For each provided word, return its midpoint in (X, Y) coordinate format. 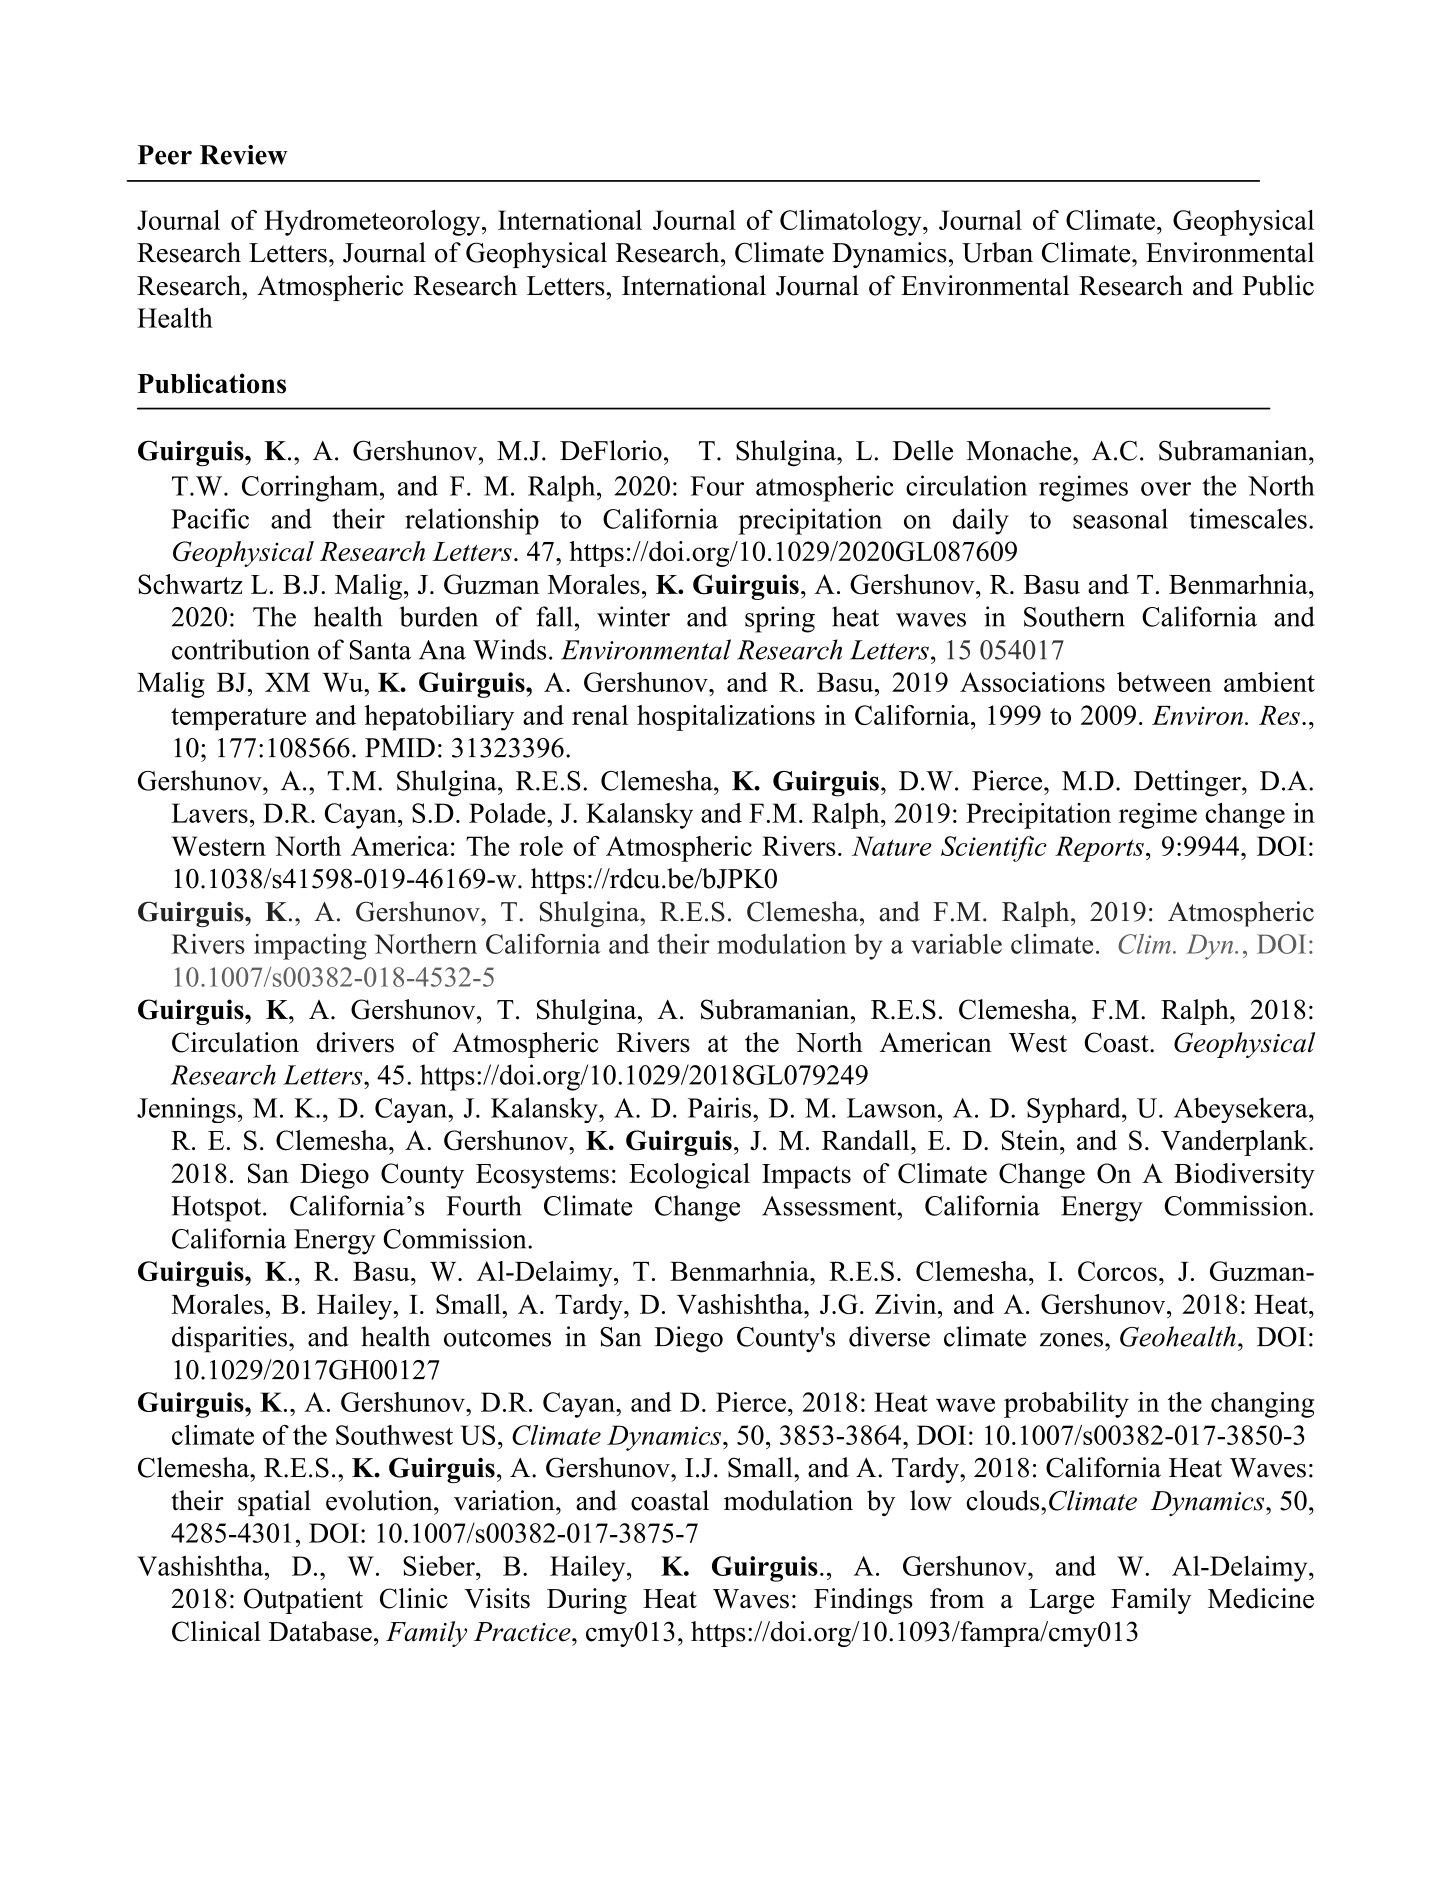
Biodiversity (1244, 1176)
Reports (1099, 849)
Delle (923, 450)
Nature (892, 846)
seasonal (1120, 518)
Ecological (689, 1176)
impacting (310, 946)
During (587, 1601)
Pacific (210, 518)
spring (780, 619)
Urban (997, 252)
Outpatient (303, 1601)
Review (244, 155)
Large (1062, 1601)
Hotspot (217, 1209)
